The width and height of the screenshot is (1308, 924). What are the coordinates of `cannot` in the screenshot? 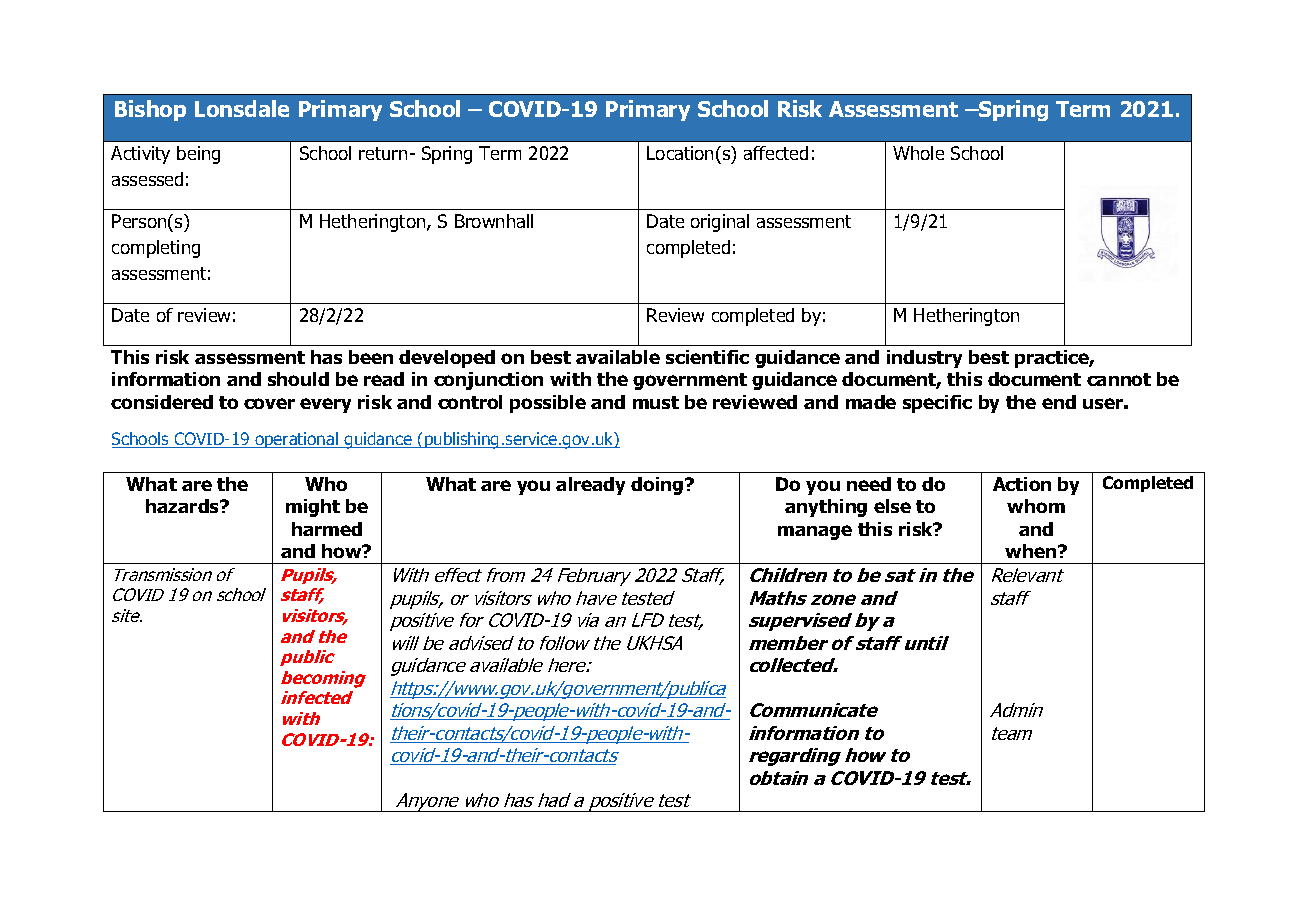 It's located at (1119, 379).
